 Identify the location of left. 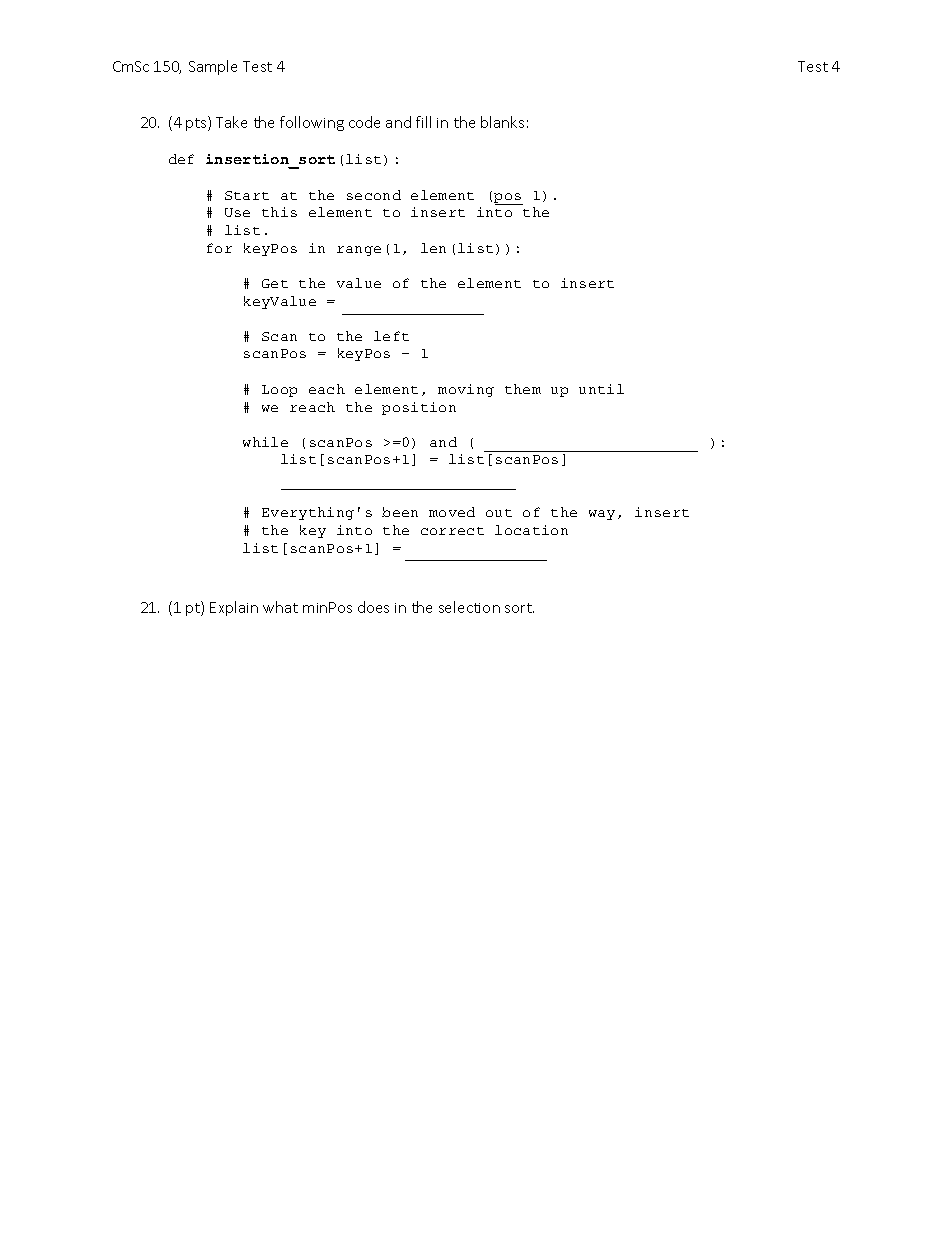
(391, 336).
